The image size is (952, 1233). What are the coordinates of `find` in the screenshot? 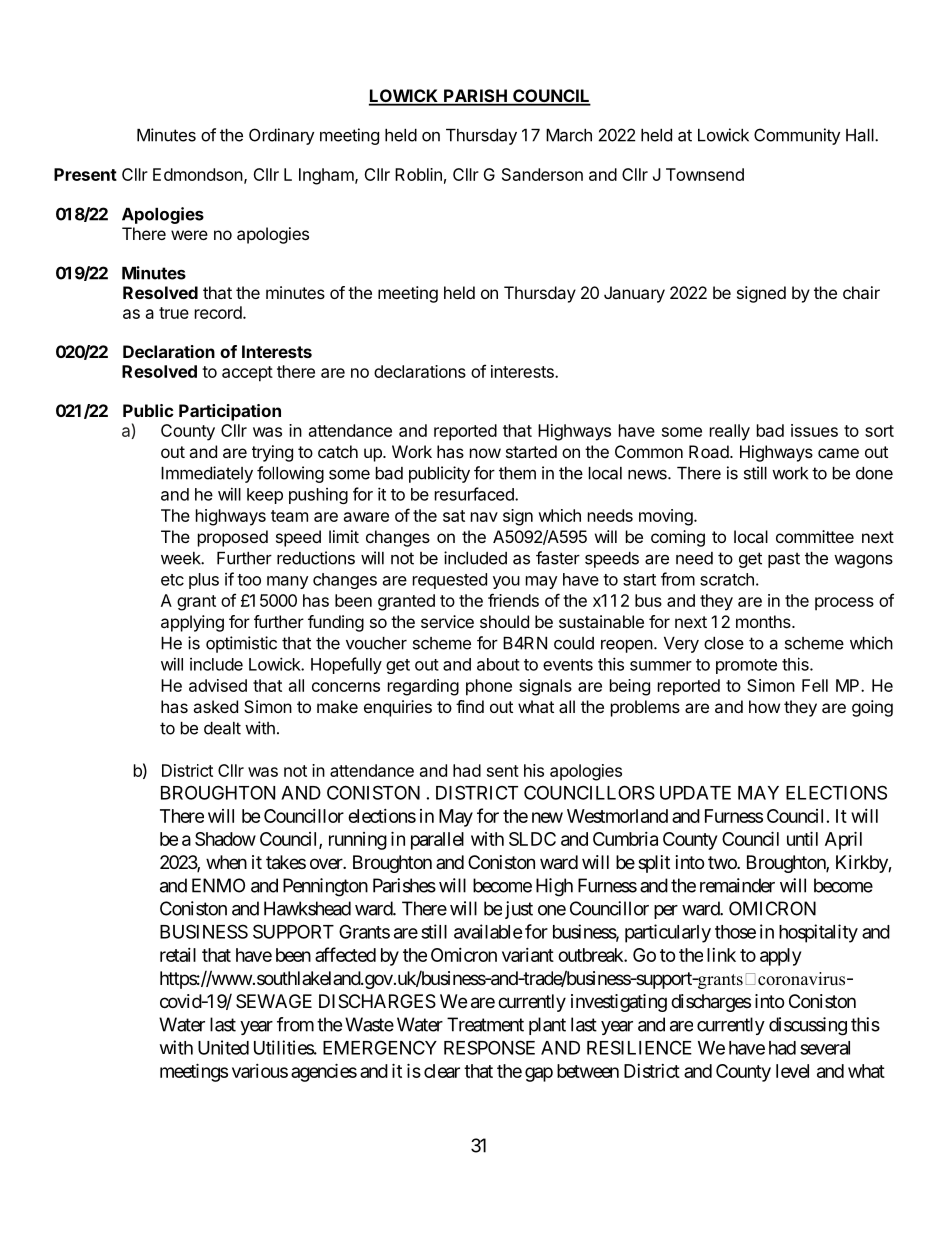 It's located at (470, 706).
